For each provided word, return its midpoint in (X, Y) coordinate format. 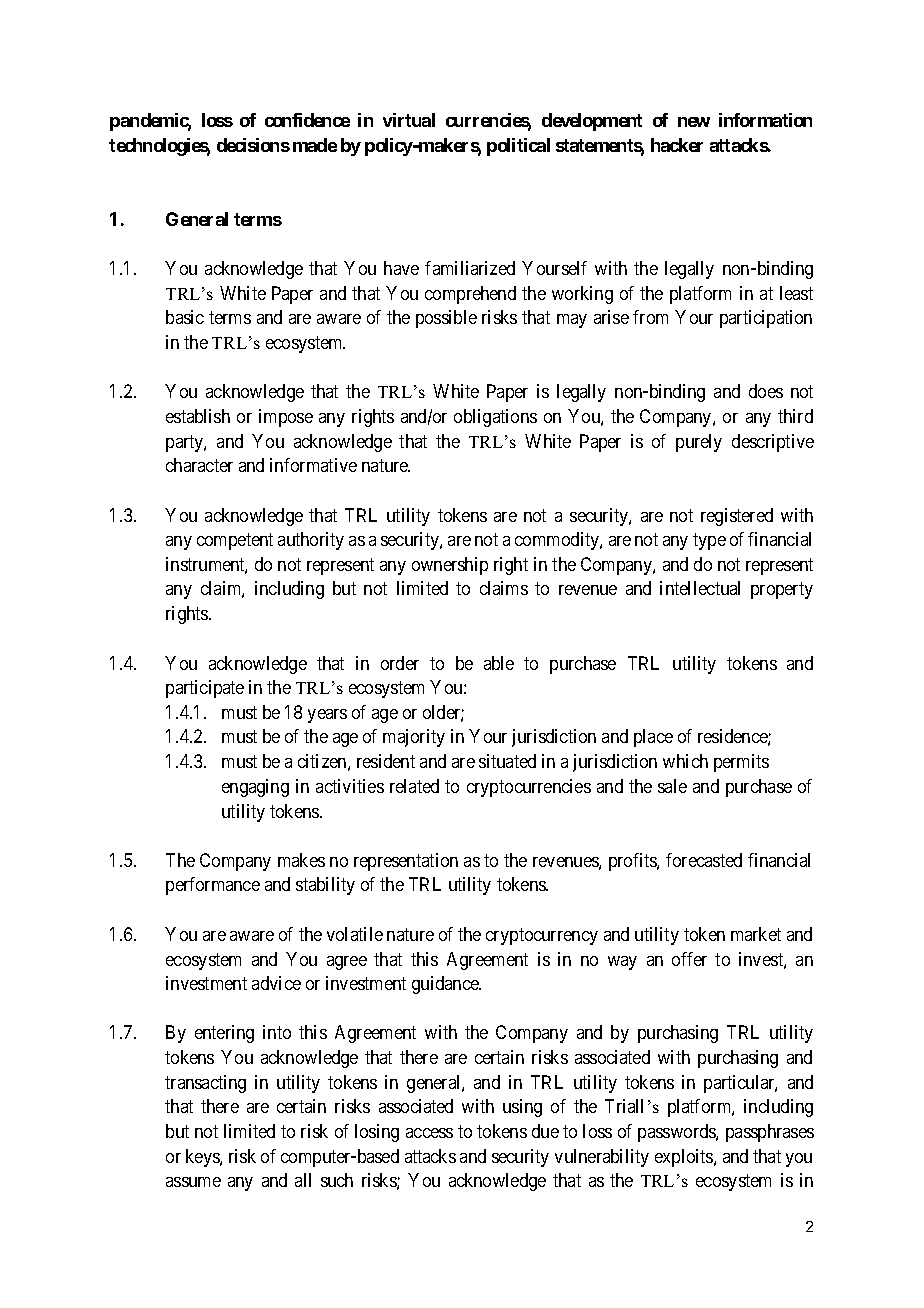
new (694, 122)
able (499, 663)
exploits (685, 1158)
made (315, 145)
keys (203, 1158)
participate (205, 689)
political (518, 147)
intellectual (700, 588)
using (522, 1108)
